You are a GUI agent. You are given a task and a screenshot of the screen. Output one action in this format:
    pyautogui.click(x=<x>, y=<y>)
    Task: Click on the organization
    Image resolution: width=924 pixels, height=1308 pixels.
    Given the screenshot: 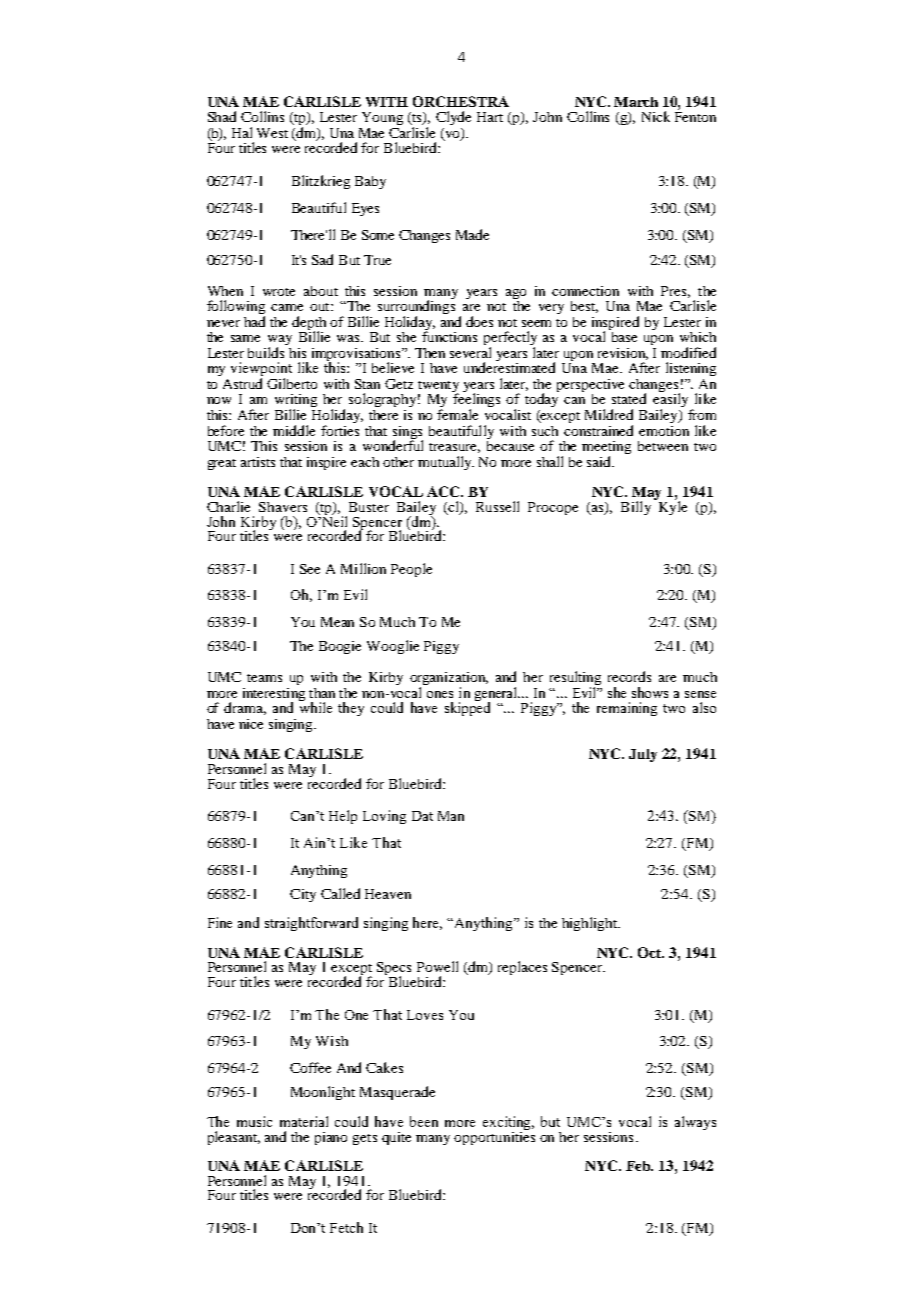 What is the action you would take?
    pyautogui.click(x=449, y=680)
